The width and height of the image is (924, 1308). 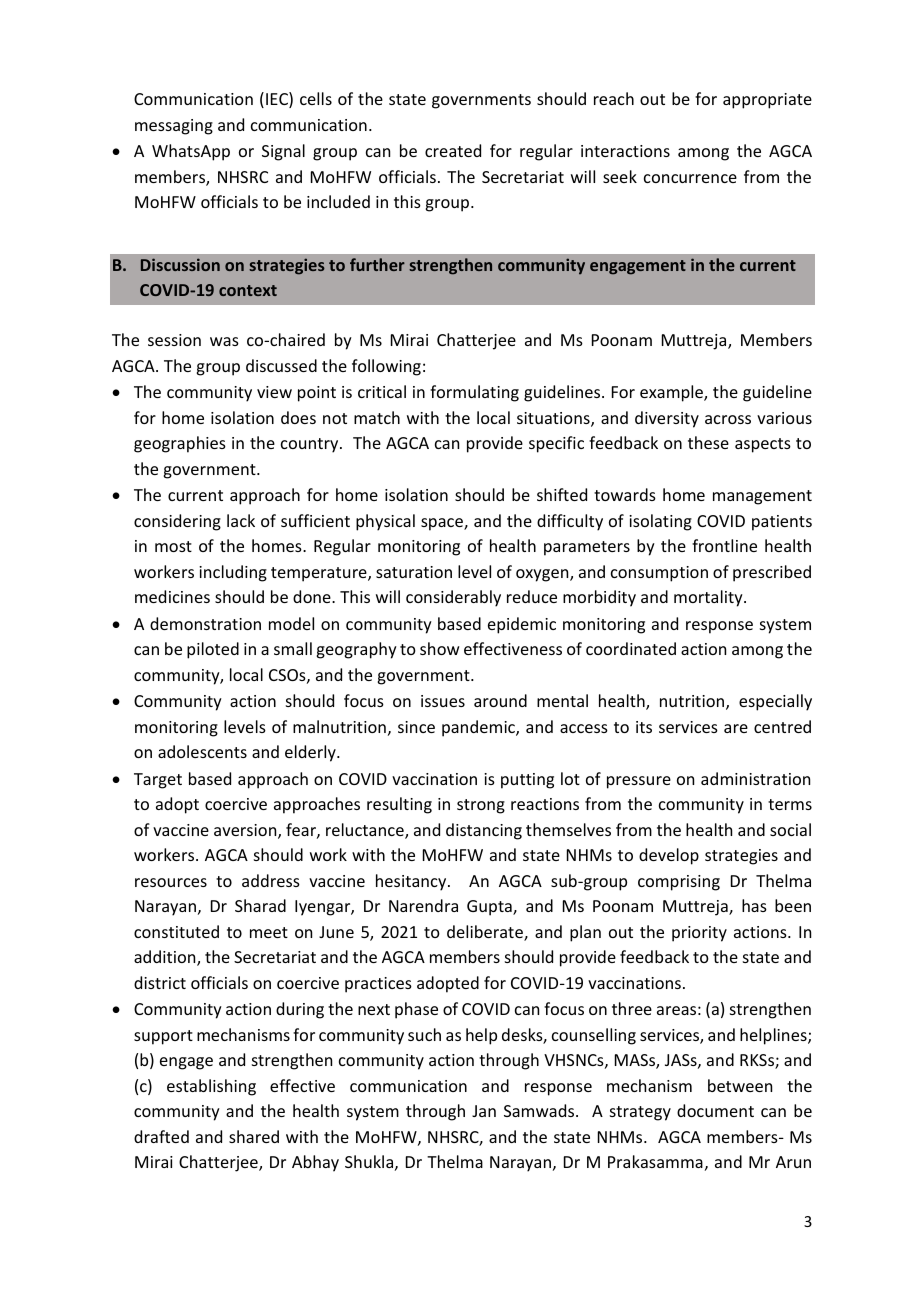 I want to click on created, so click(x=453, y=150).
